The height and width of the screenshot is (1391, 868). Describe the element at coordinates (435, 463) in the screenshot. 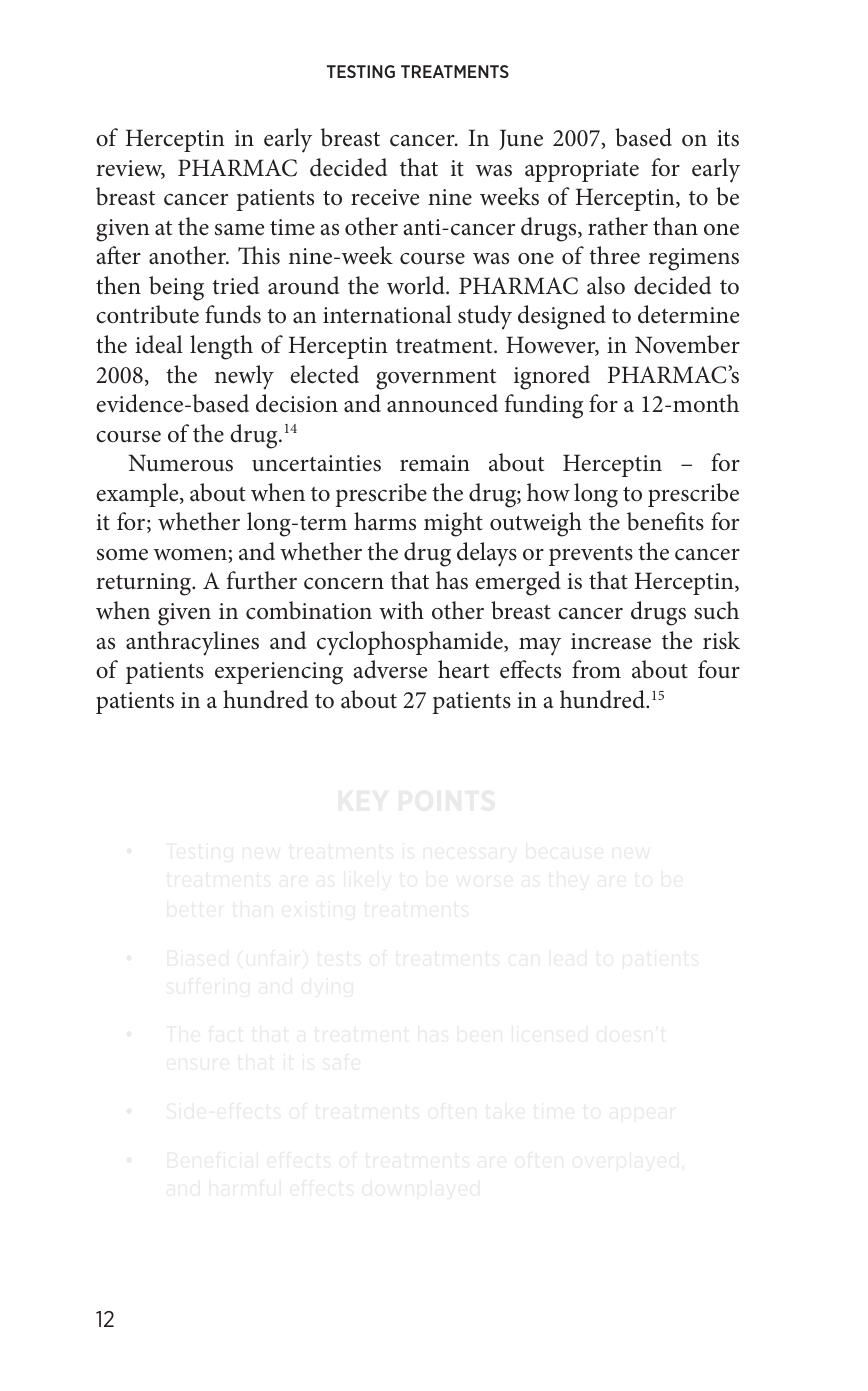

I see `remain` at that location.
